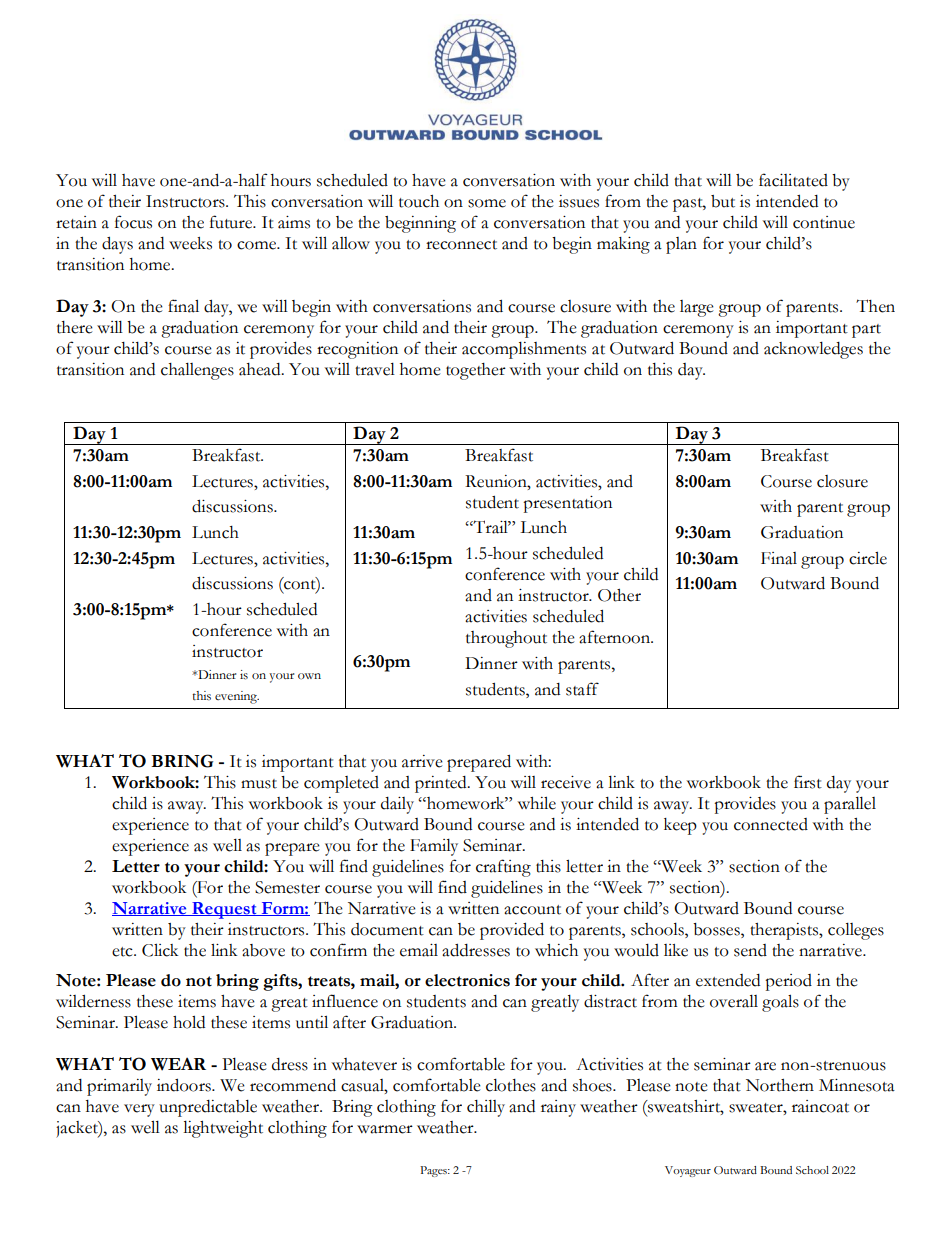 The image size is (952, 1233). Describe the element at coordinates (259, 784) in the screenshot. I see `must` at that location.
